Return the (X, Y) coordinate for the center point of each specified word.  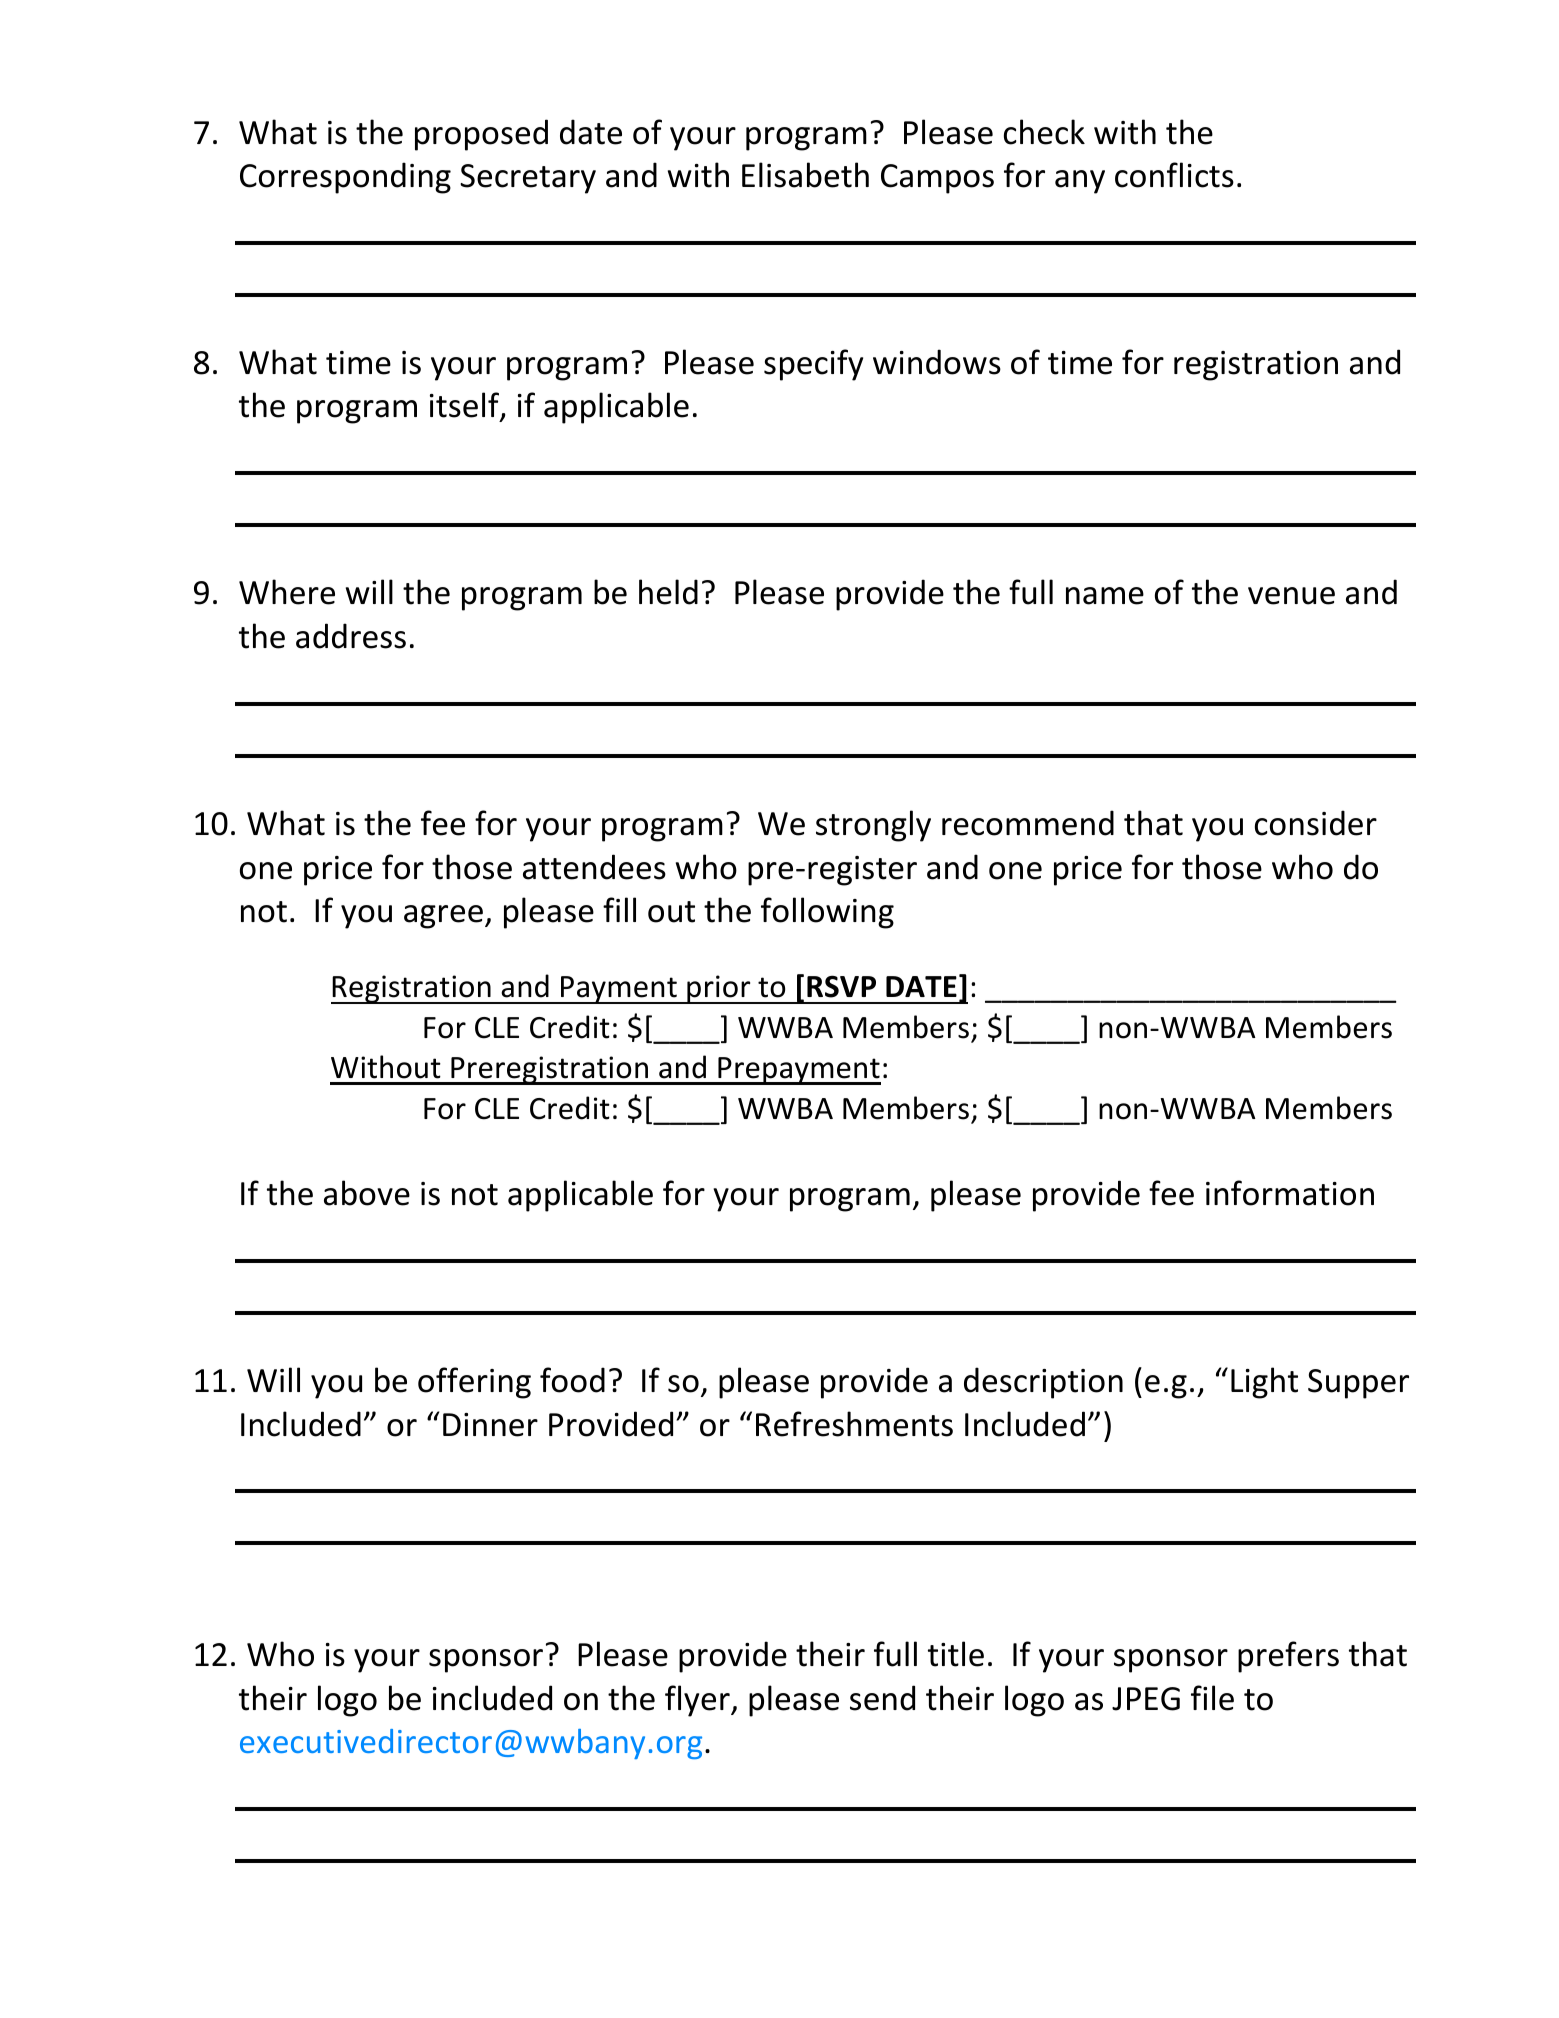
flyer (698, 1701)
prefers (1288, 1657)
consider (1316, 823)
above (367, 1193)
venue (1291, 596)
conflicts (1174, 175)
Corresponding (345, 178)
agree (443, 917)
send (882, 1698)
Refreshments (854, 1424)
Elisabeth (805, 175)
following (827, 913)
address (351, 636)
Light (1264, 1383)
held (668, 592)
